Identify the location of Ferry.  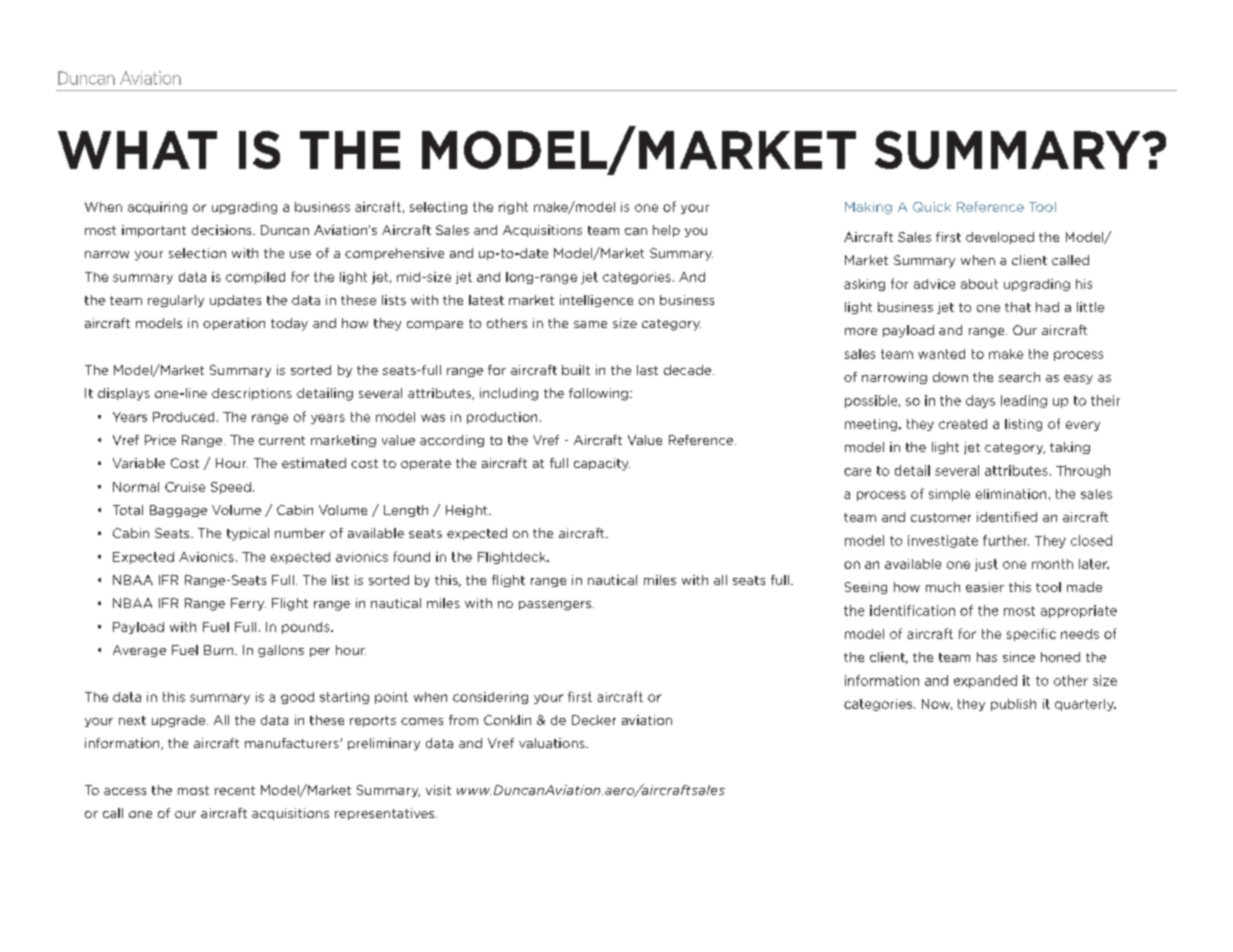
(248, 604).
